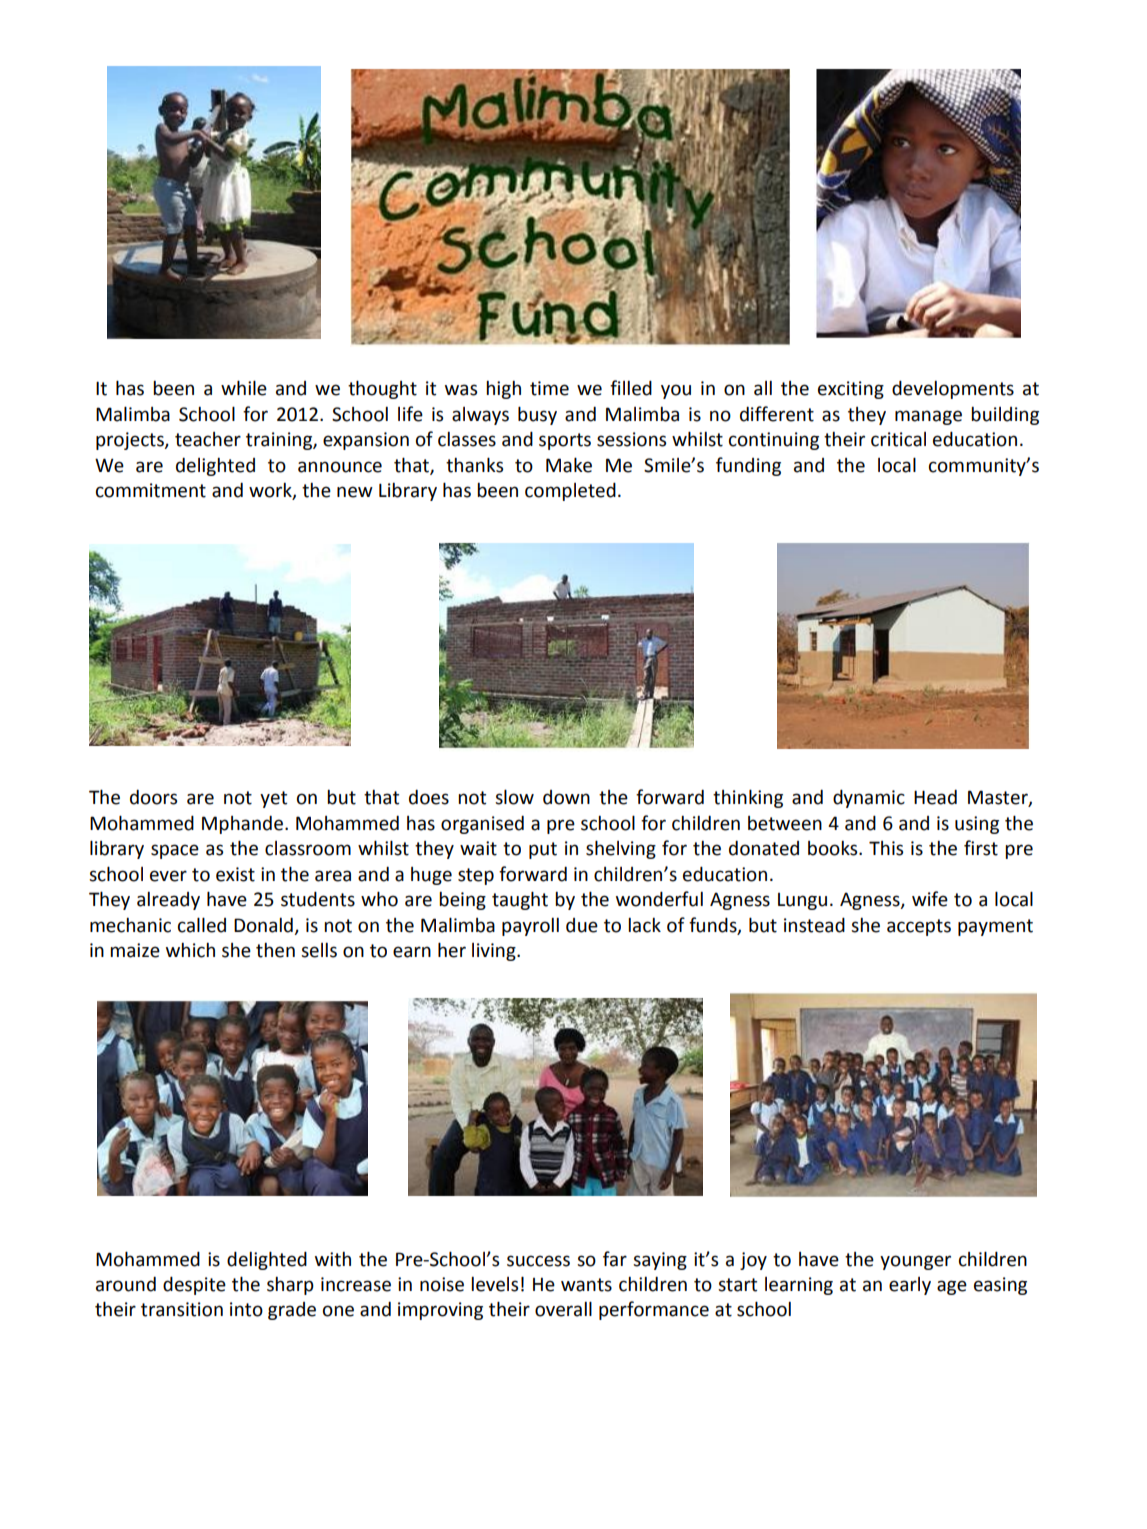  I want to click on despite, so click(194, 1285).
